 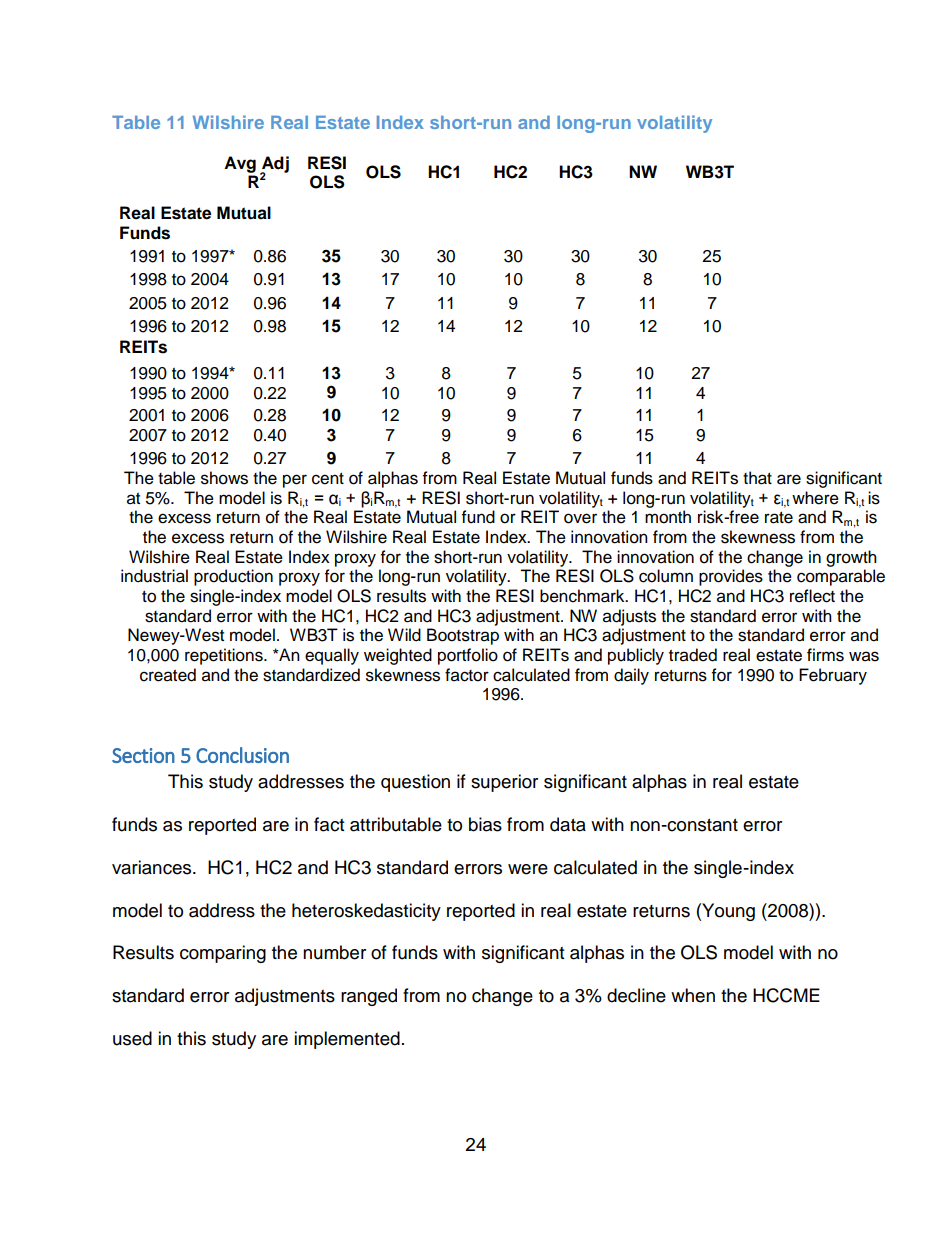 I want to click on when, so click(x=693, y=995).
